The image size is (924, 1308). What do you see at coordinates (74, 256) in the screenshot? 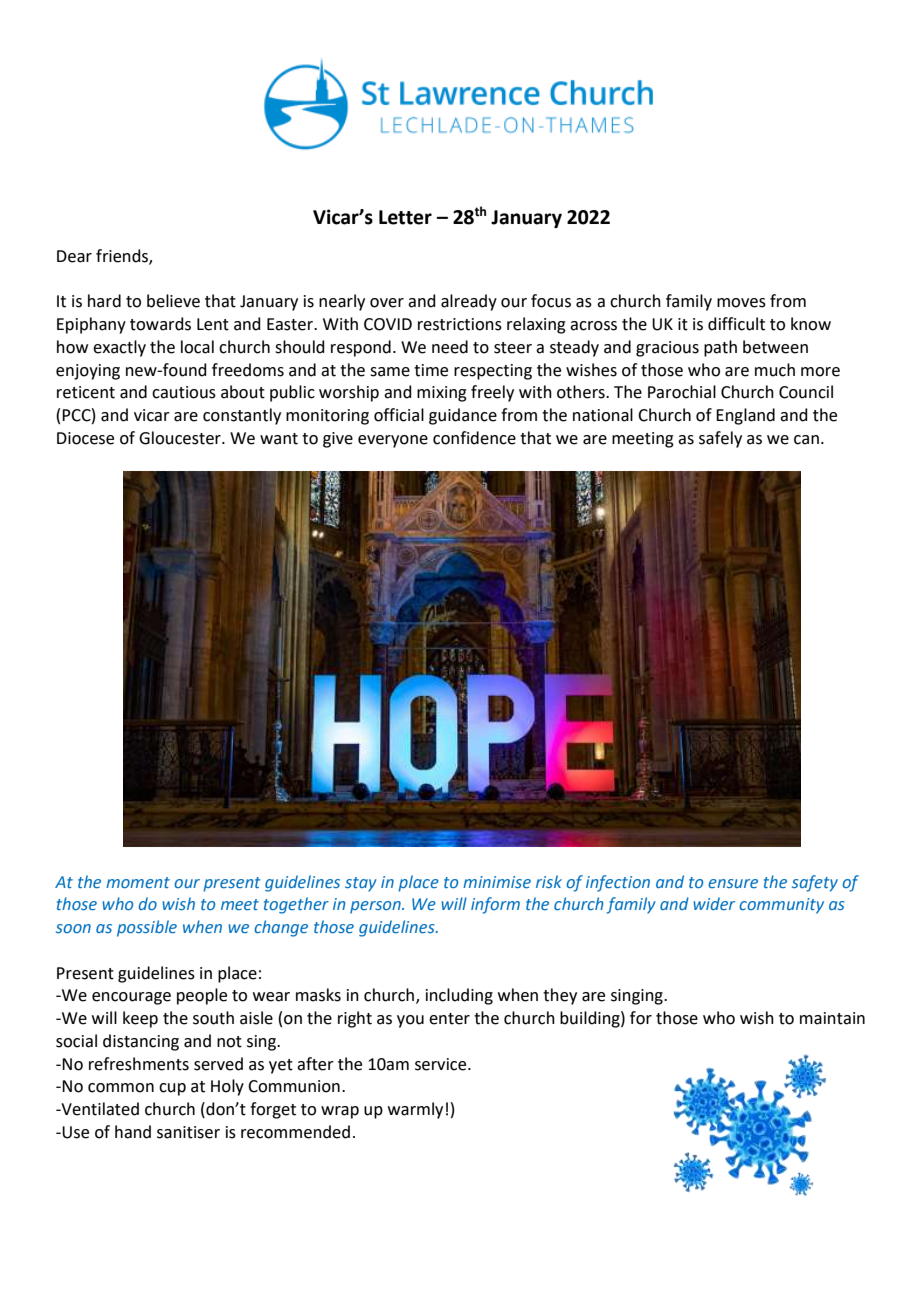
I see `Dear` at bounding box center [74, 256].
